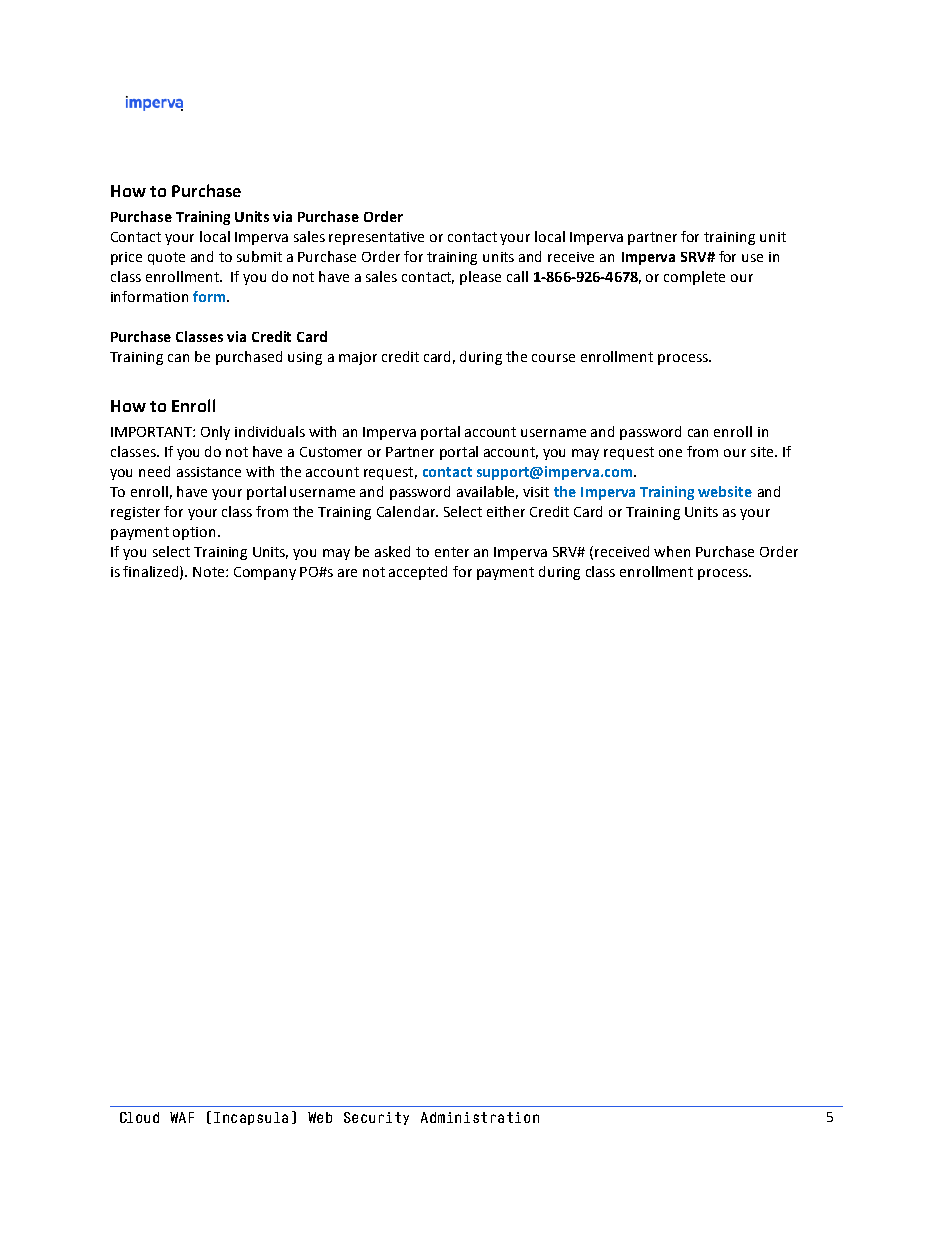 This page has width=952, height=1233. What do you see at coordinates (418, 573) in the page?
I see `accepted` at bounding box center [418, 573].
